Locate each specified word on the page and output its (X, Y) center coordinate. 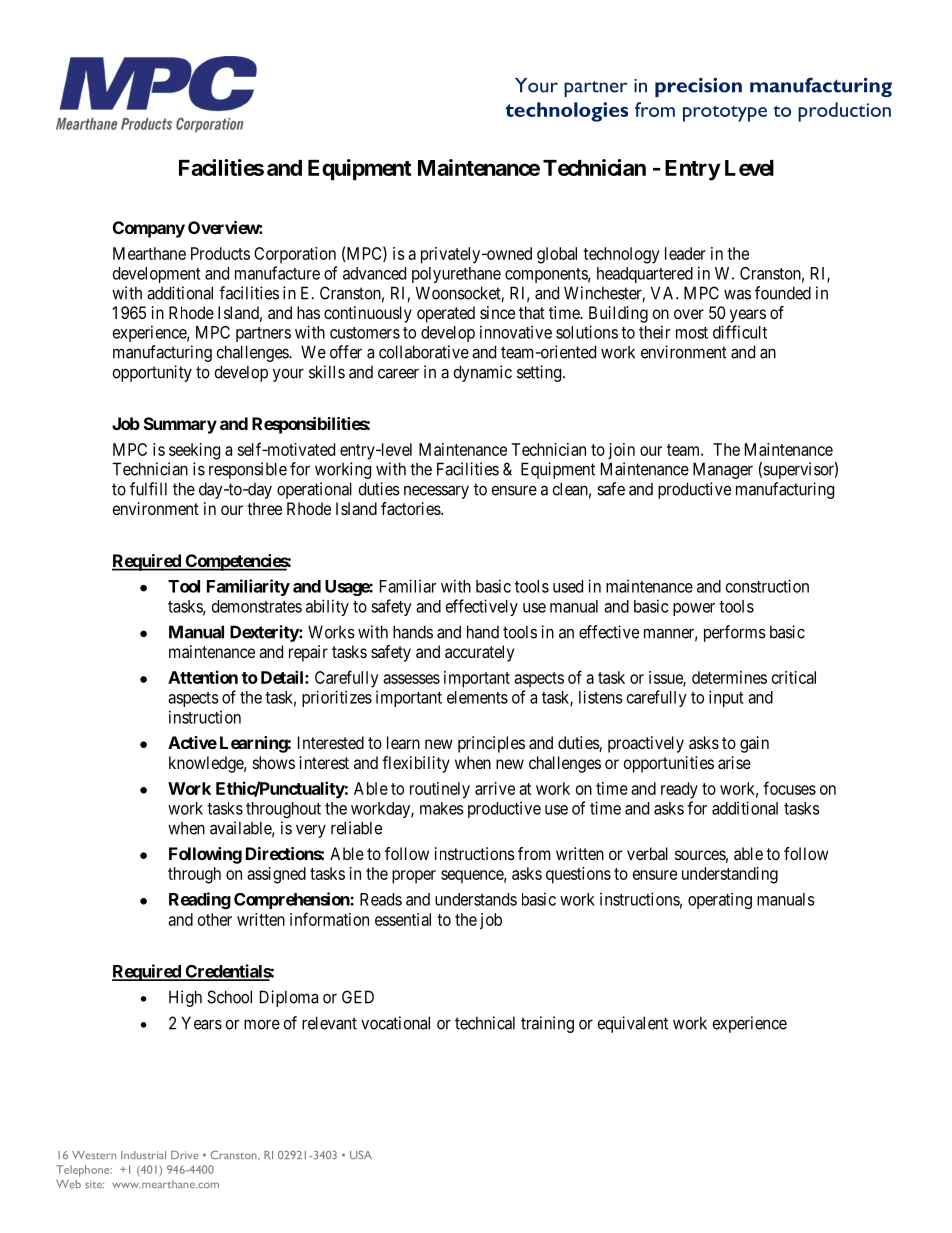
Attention (203, 677)
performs (735, 633)
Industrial (143, 1155)
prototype (725, 113)
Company (149, 229)
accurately (479, 653)
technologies (566, 112)
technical (485, 1023)
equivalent (633, 1024)
